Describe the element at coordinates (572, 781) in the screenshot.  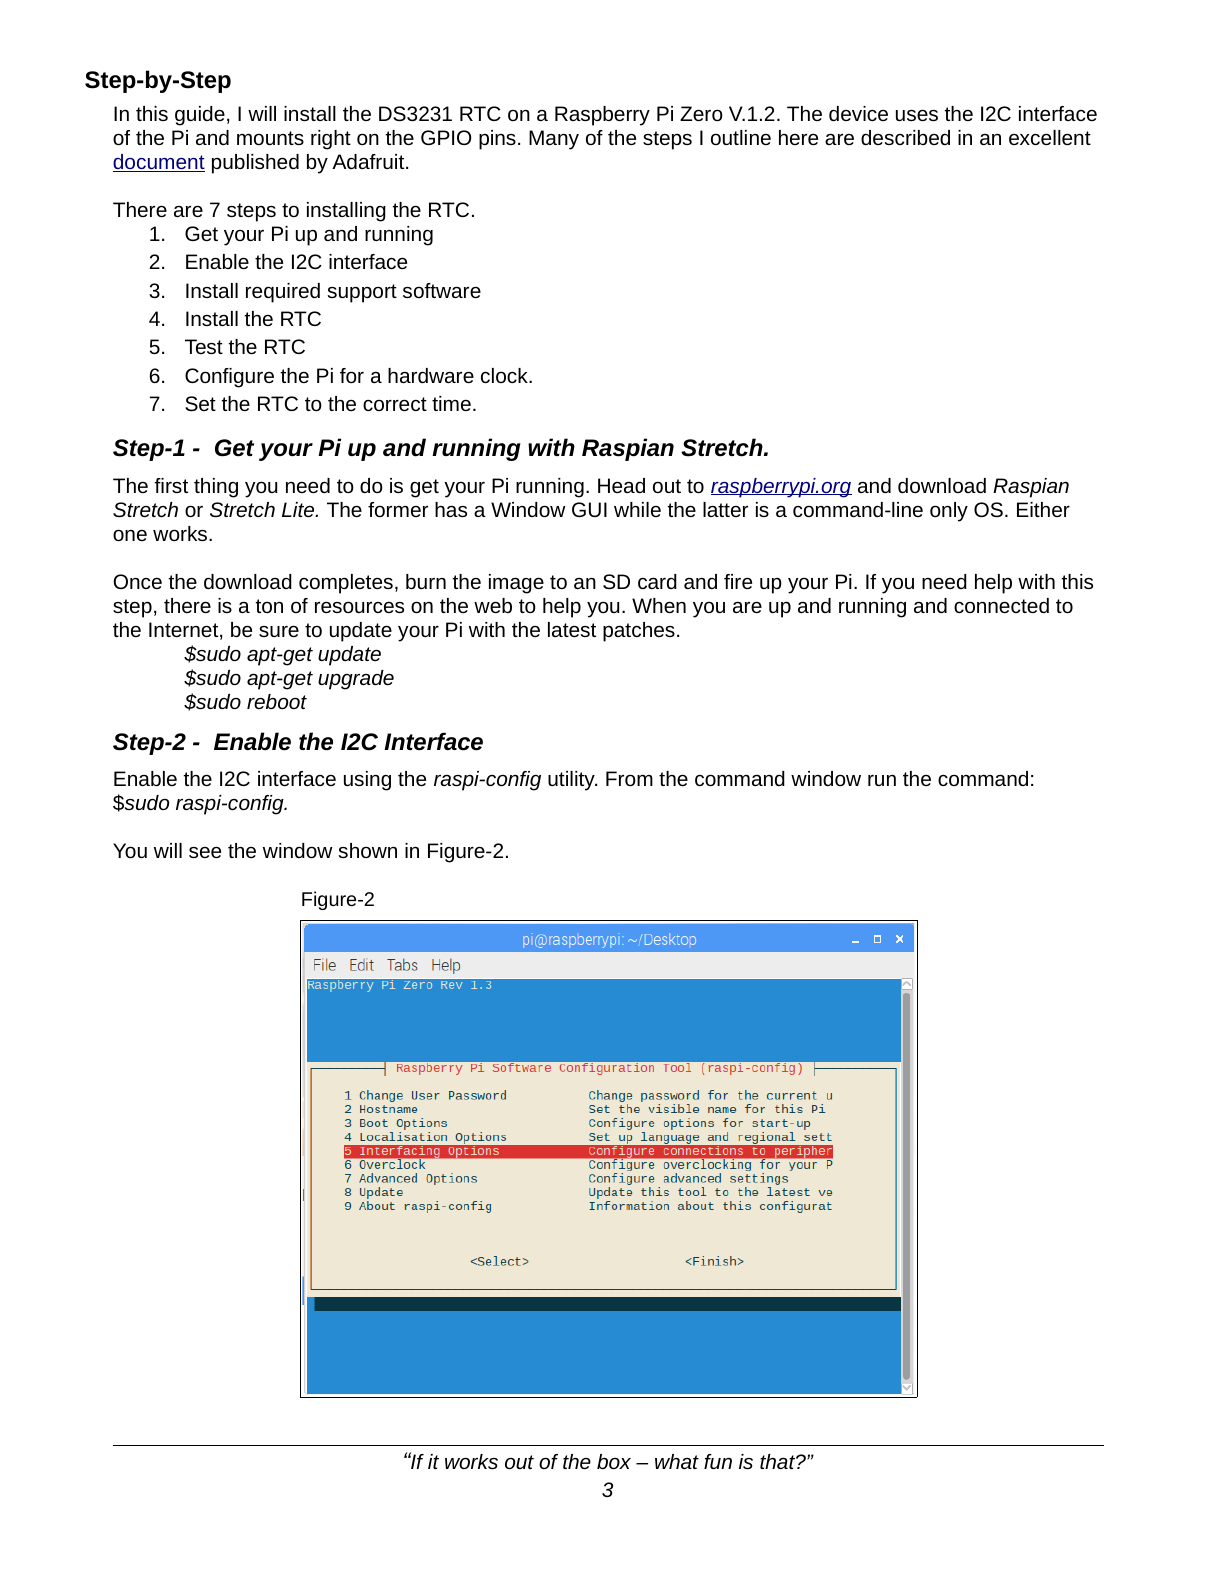
I see `utility` at that location.
